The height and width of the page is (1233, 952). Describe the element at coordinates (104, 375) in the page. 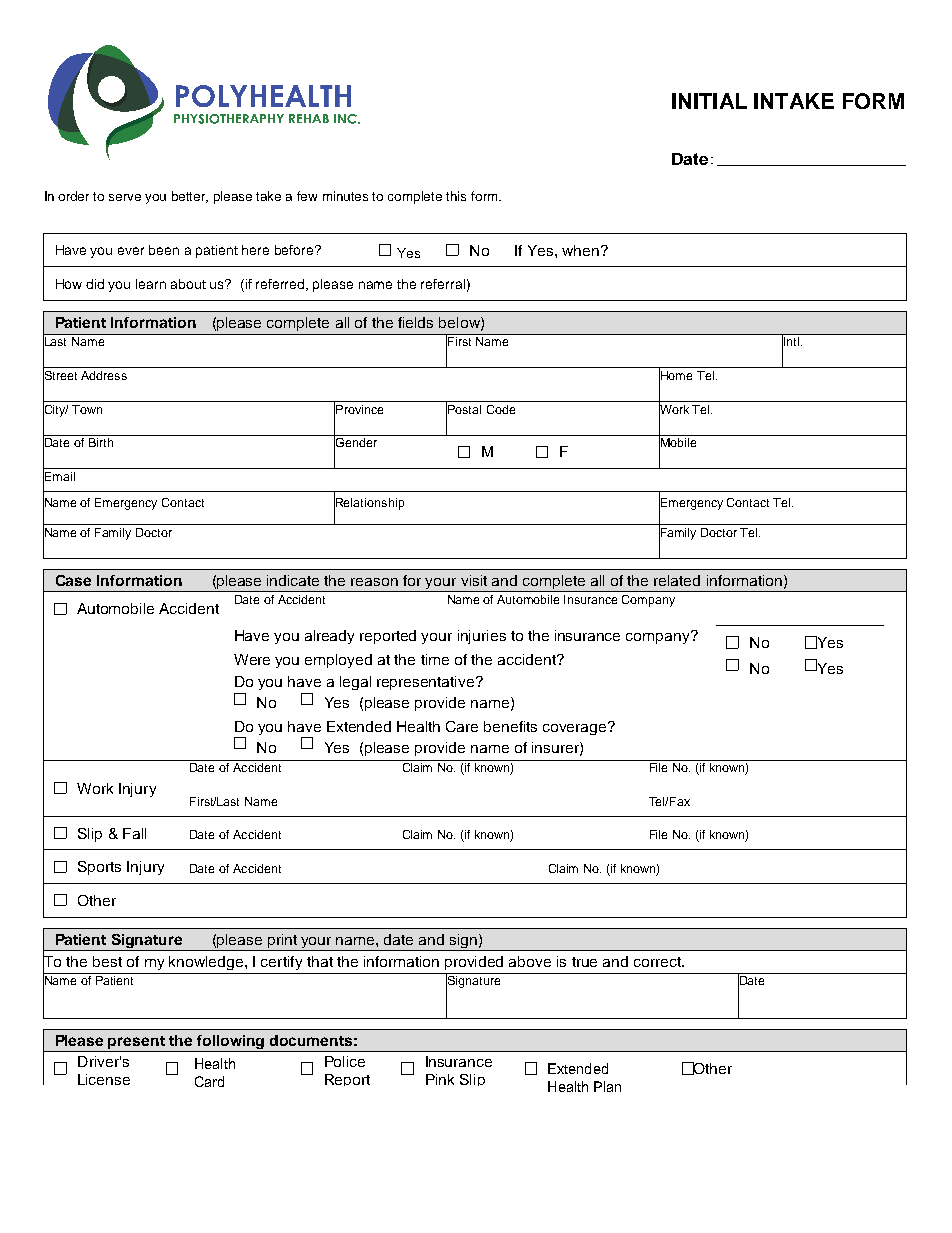

I see `Address` at that location.
